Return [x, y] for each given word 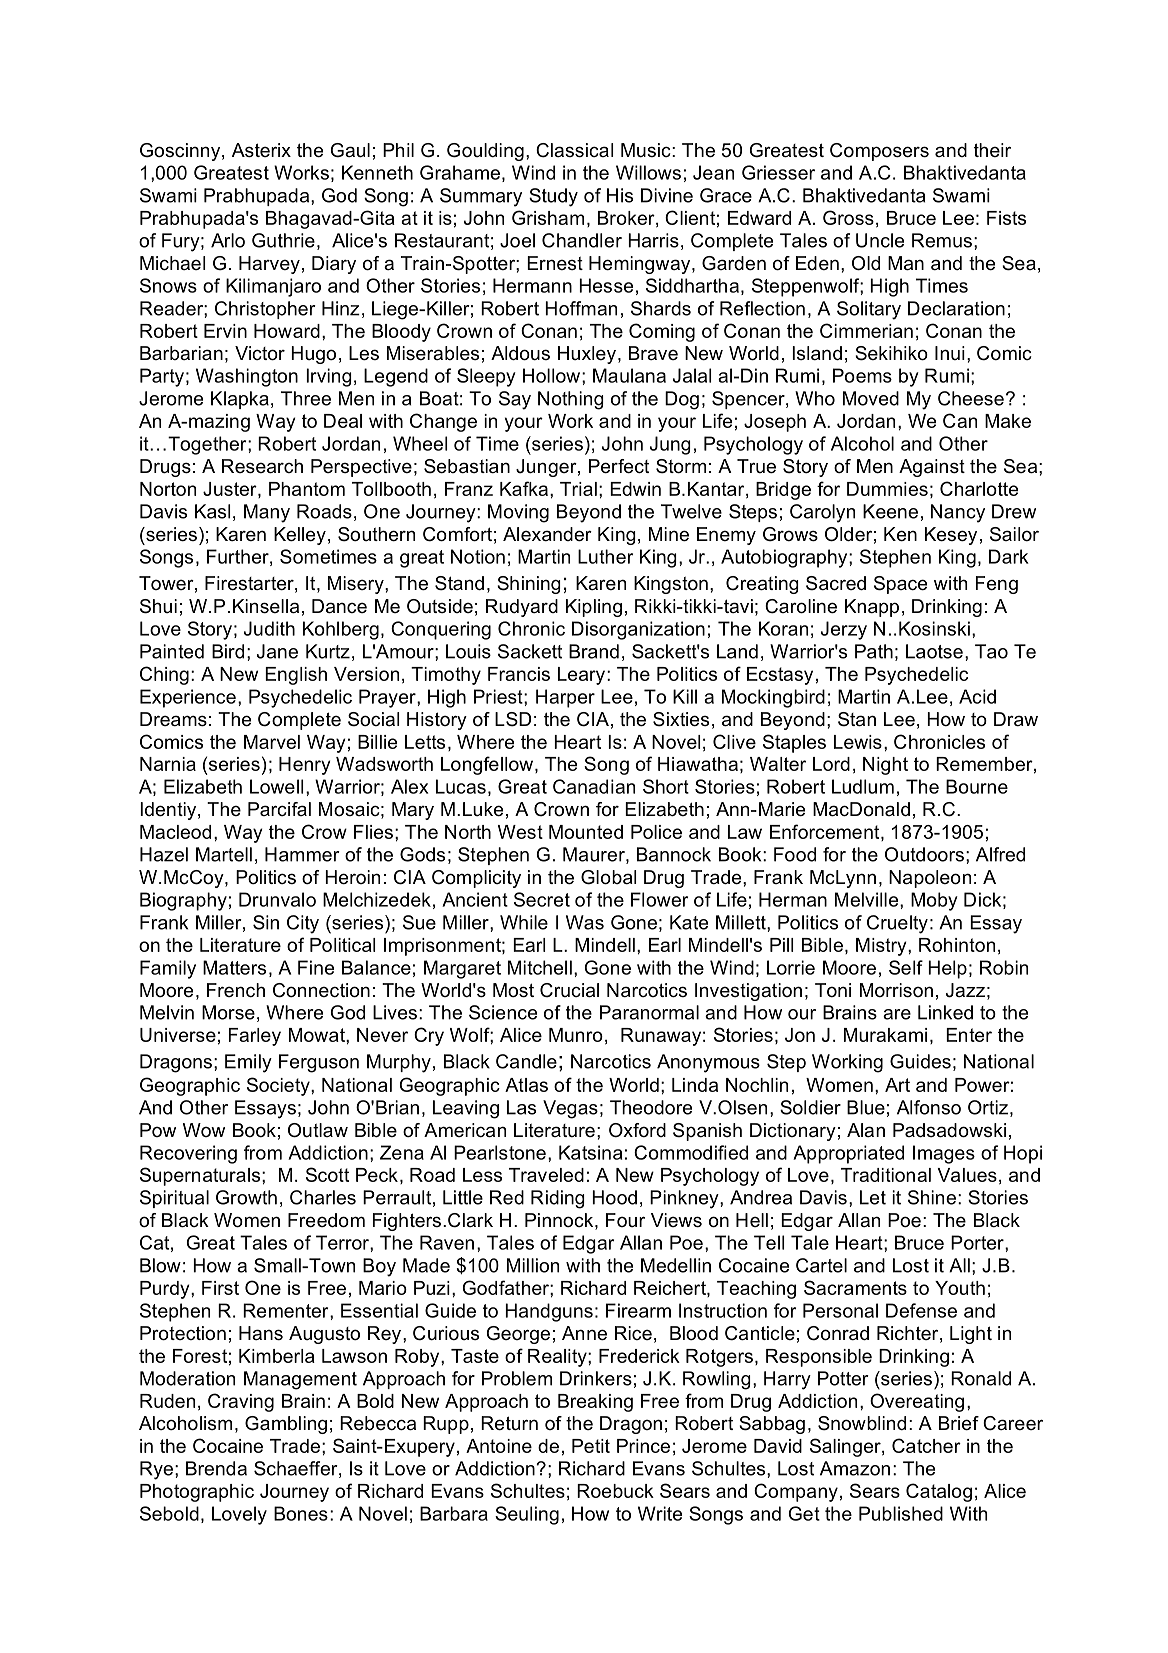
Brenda [216, 1468]
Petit [591, 1446]
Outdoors [924, 854]
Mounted [586, 832]
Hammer [302, 854]
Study [553, 197]
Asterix [261, 150]
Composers [879, 152]
